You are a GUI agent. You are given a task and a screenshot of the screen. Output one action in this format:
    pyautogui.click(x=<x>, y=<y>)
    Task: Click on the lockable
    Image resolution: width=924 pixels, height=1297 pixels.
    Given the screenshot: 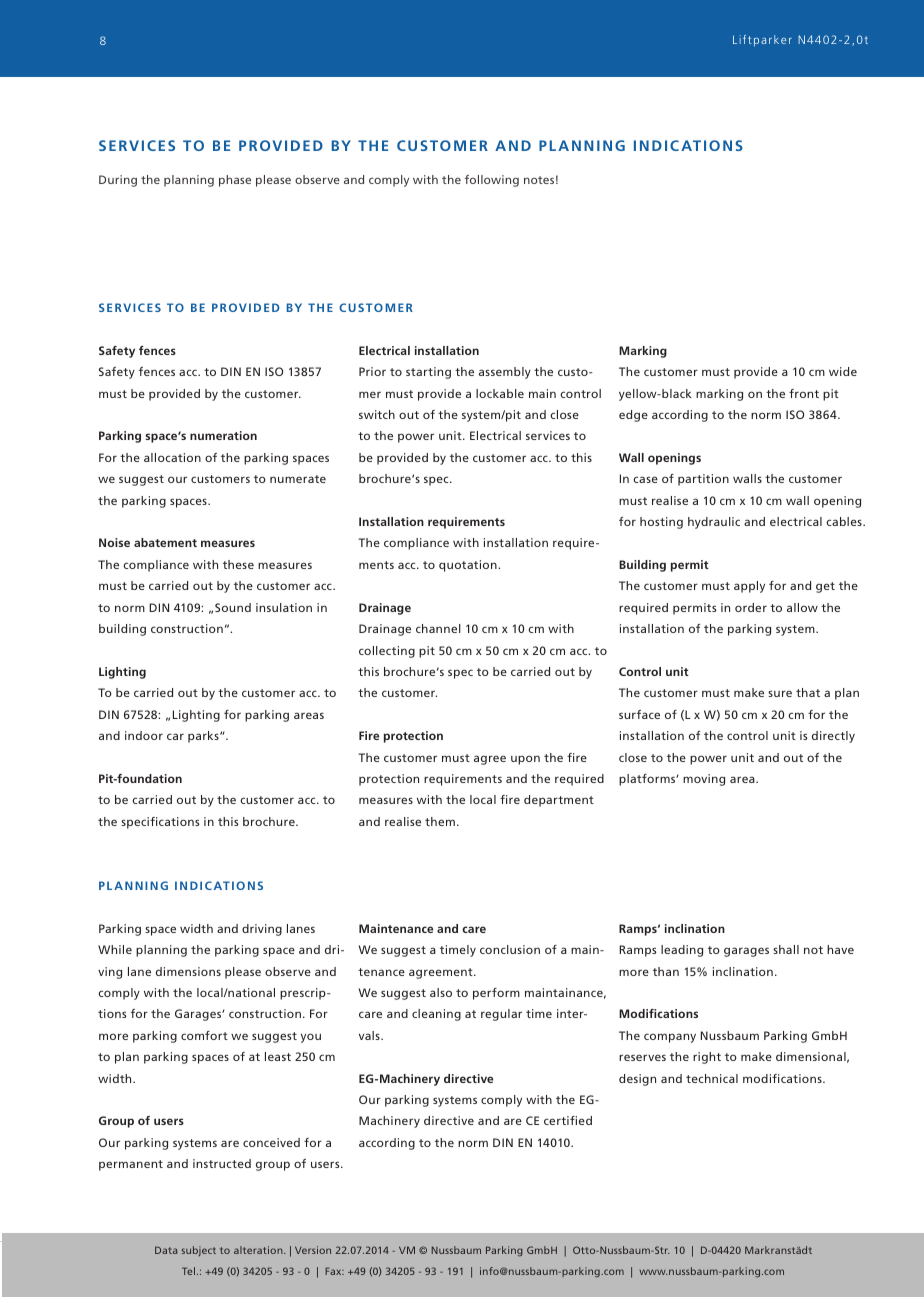 What is the action you would take?
    pyautogui.click(x=500, y=393)
